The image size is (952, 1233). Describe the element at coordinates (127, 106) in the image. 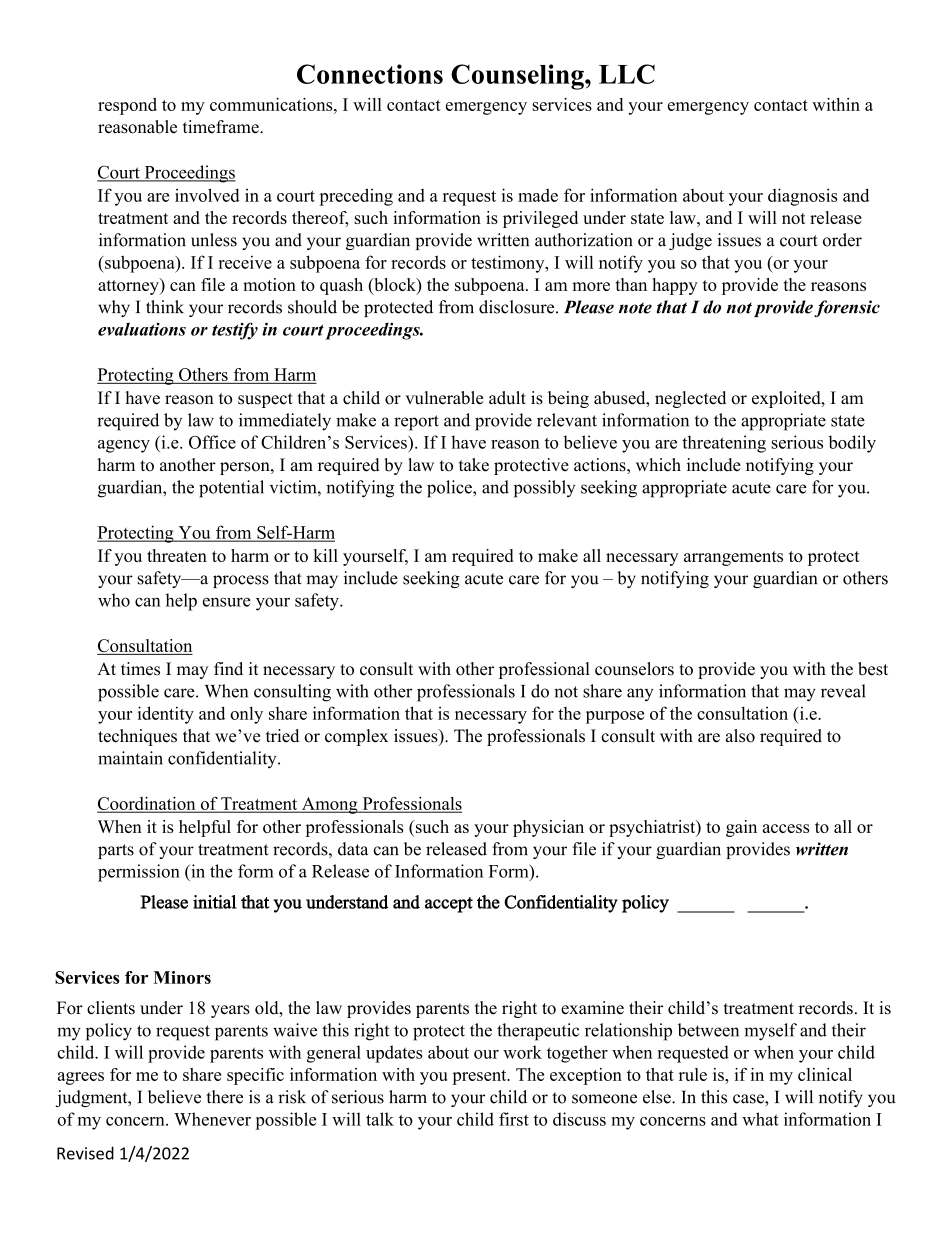

I see `respond` at that location.
